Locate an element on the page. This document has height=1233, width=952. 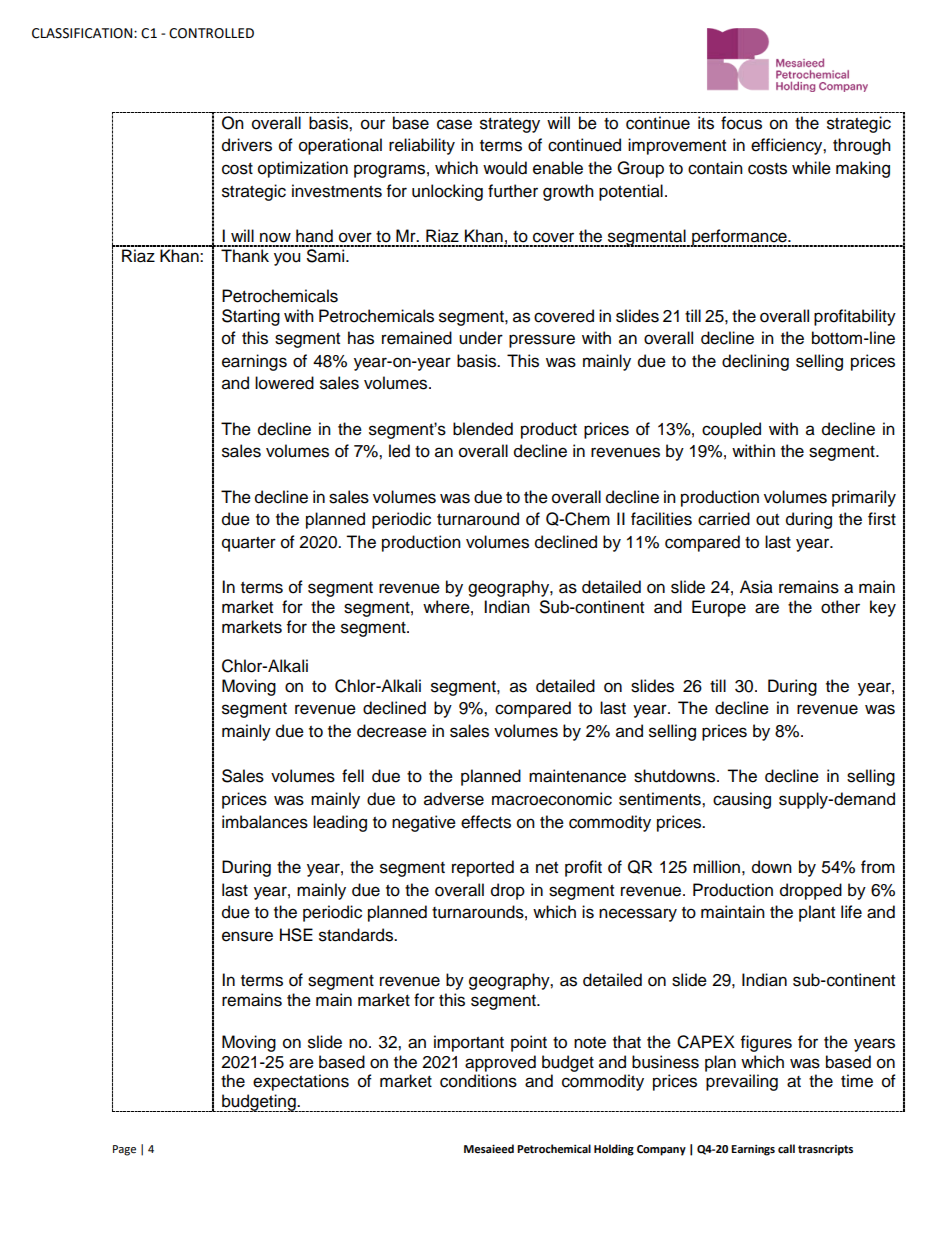
declining is located at coordinates (755, 362).
